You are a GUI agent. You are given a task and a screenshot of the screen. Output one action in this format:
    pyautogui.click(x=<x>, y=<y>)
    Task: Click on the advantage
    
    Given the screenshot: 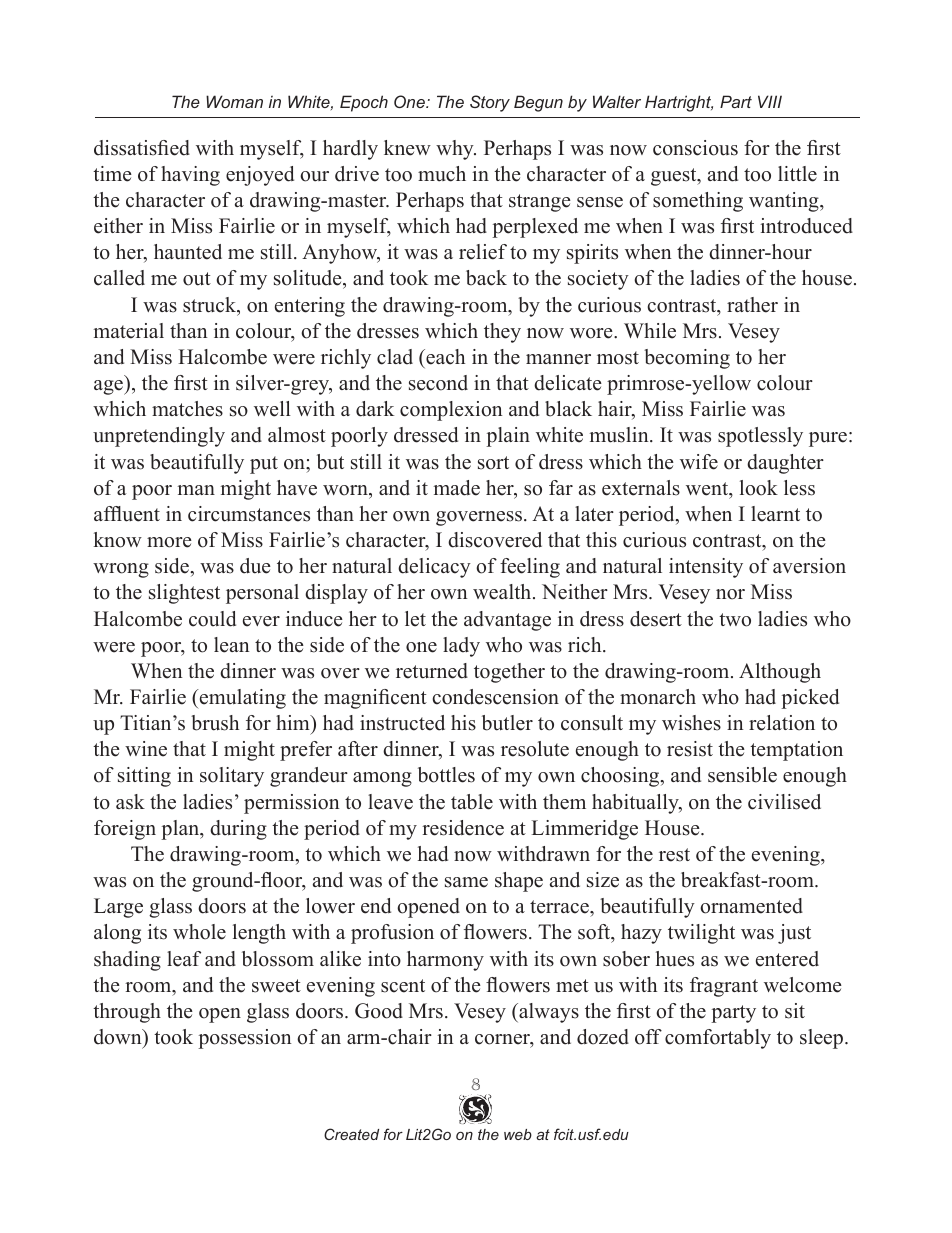 What is the action you would take?
    pyautogui.click(x=507, y=621)
